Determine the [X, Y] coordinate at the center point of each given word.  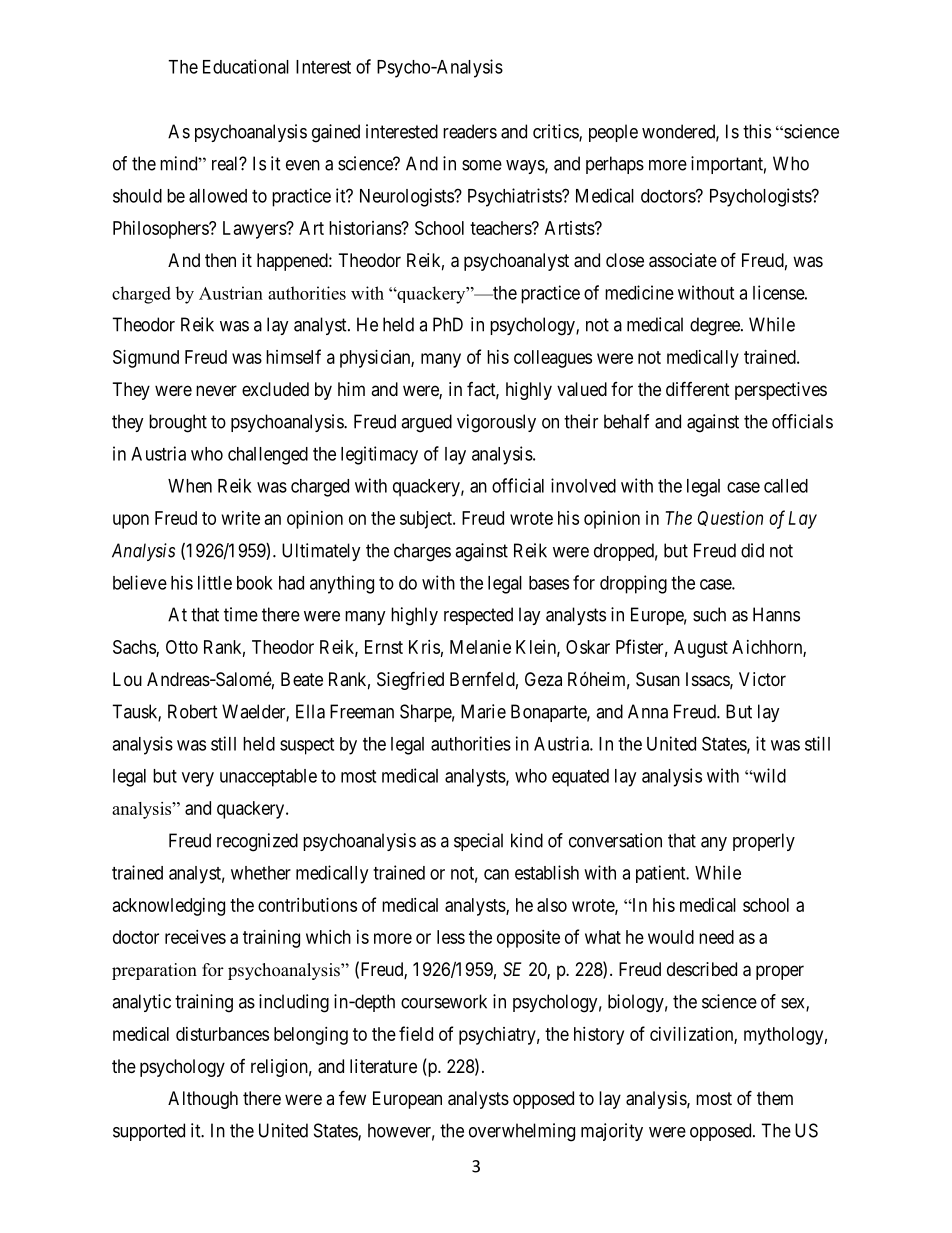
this [757, 131]
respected [478, 616]
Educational [246, 66]
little [215, 582]
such [709, 614]
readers [470, 131]
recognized [257, 842]
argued [426, 423]
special [478, 842]
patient [662, 874]
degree [716, 326]
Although [203, 1100]
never [216, 390]
